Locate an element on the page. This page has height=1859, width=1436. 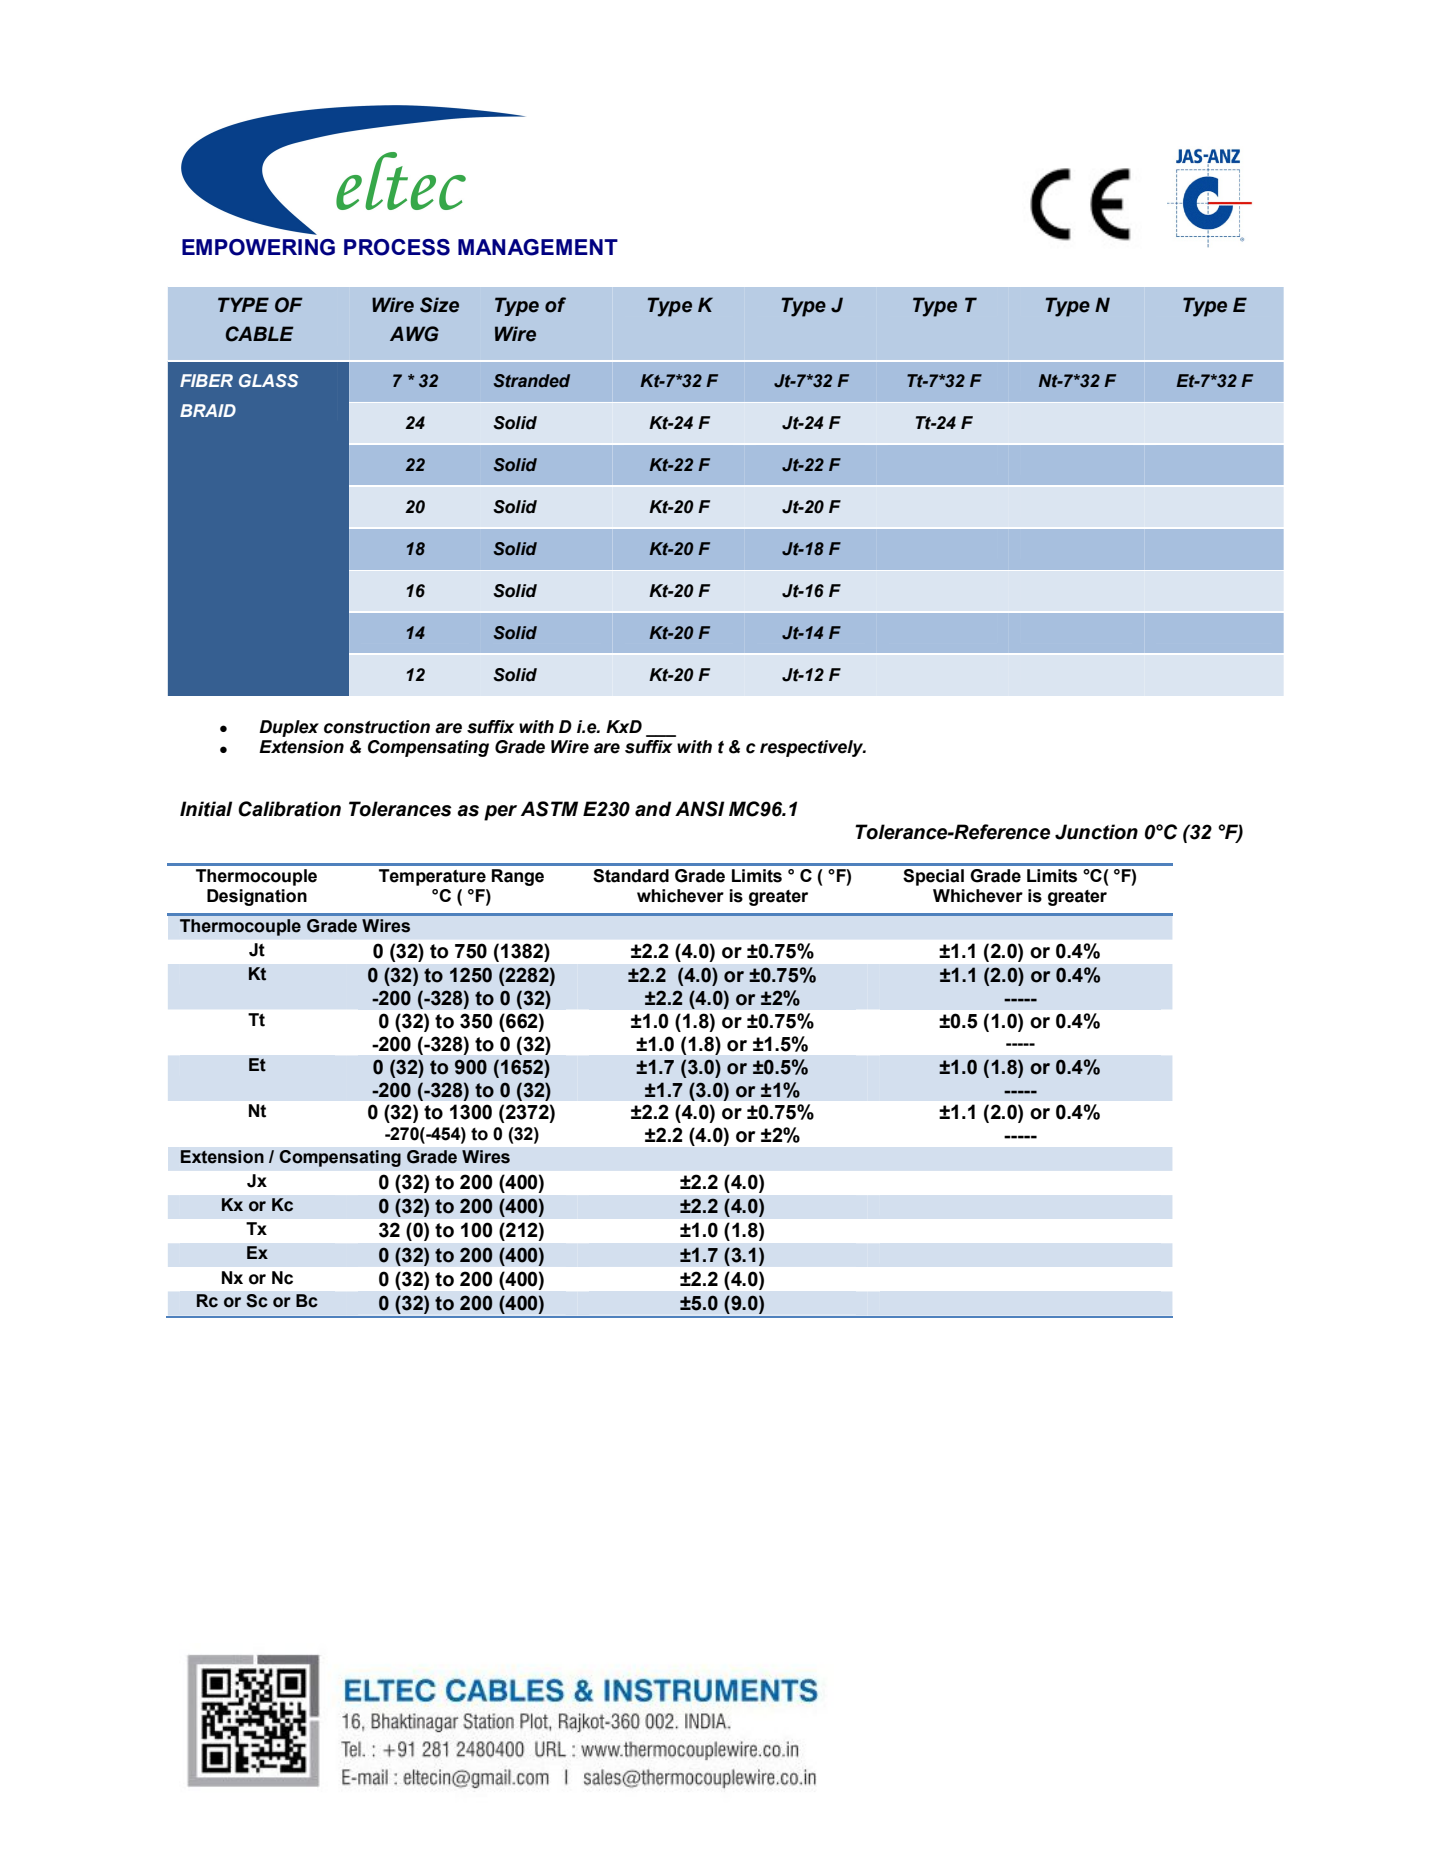
Size is located at coordinates (439, 305).
